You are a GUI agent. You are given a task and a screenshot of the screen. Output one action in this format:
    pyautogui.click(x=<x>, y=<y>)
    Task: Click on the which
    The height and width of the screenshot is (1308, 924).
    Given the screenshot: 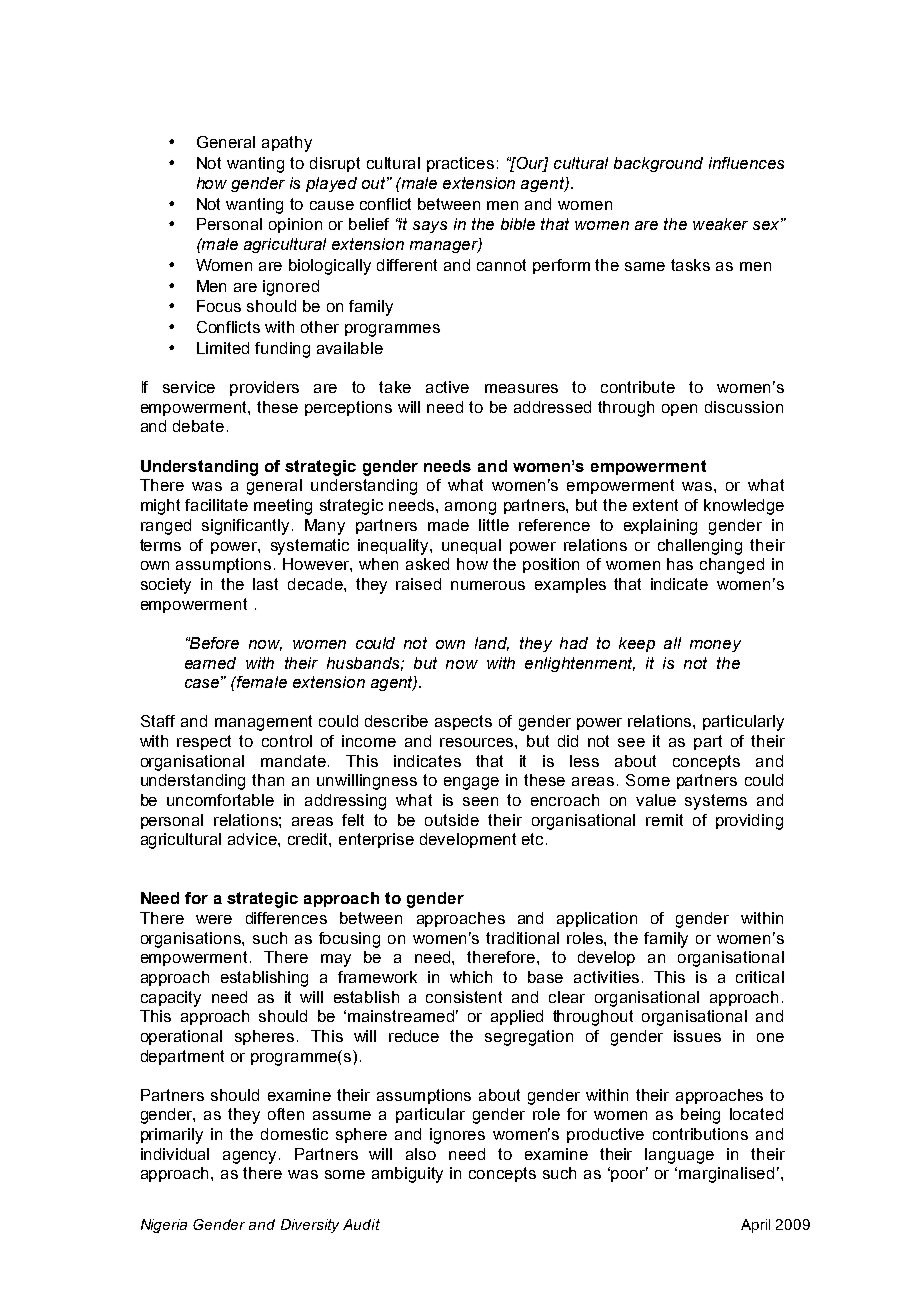 What is the action you would take?
    pyautogui.click(x=471, y=977)
